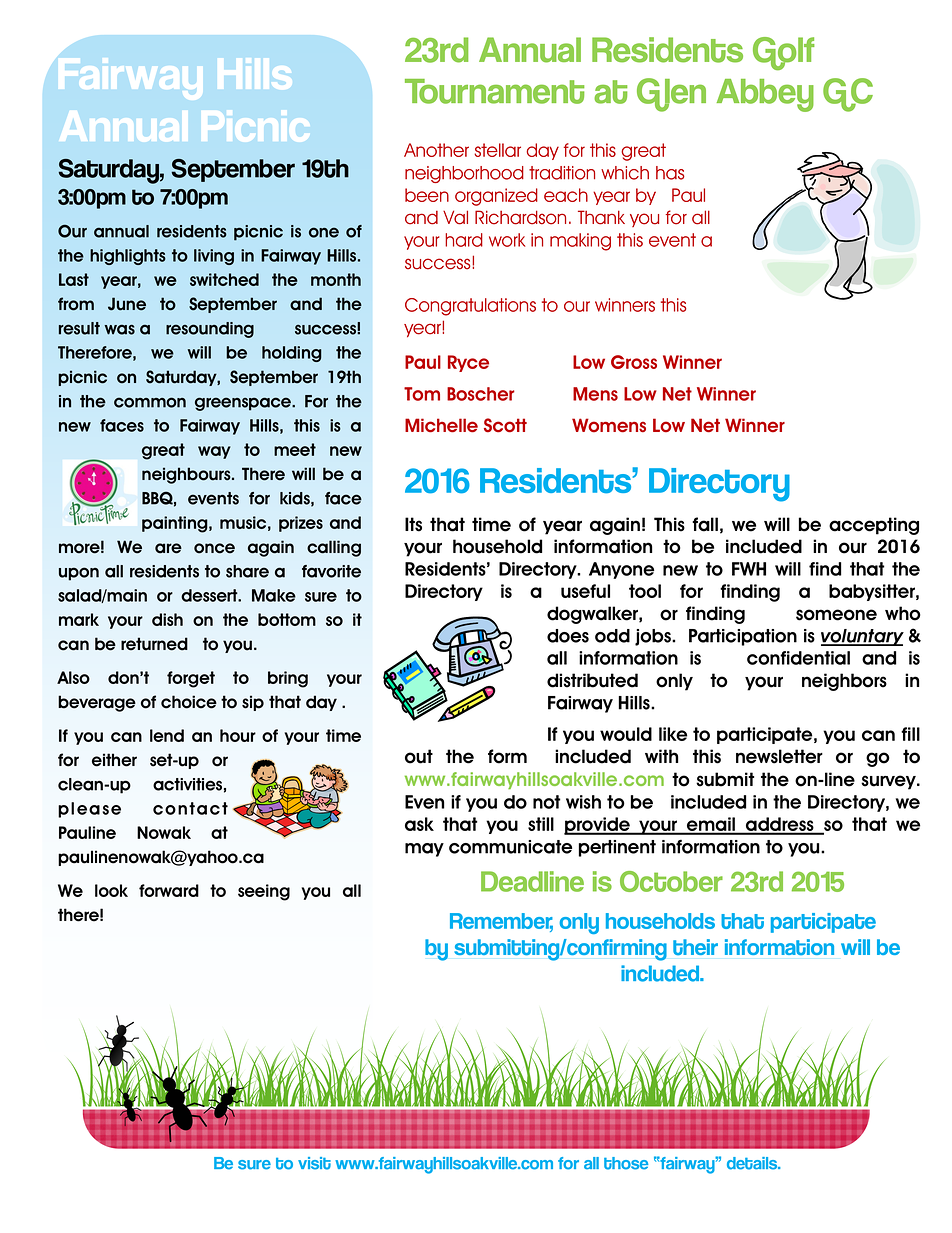  What do you see at coordinates (501, 922) in the document?
I see `Remember` at bounding box center [501, 922].
